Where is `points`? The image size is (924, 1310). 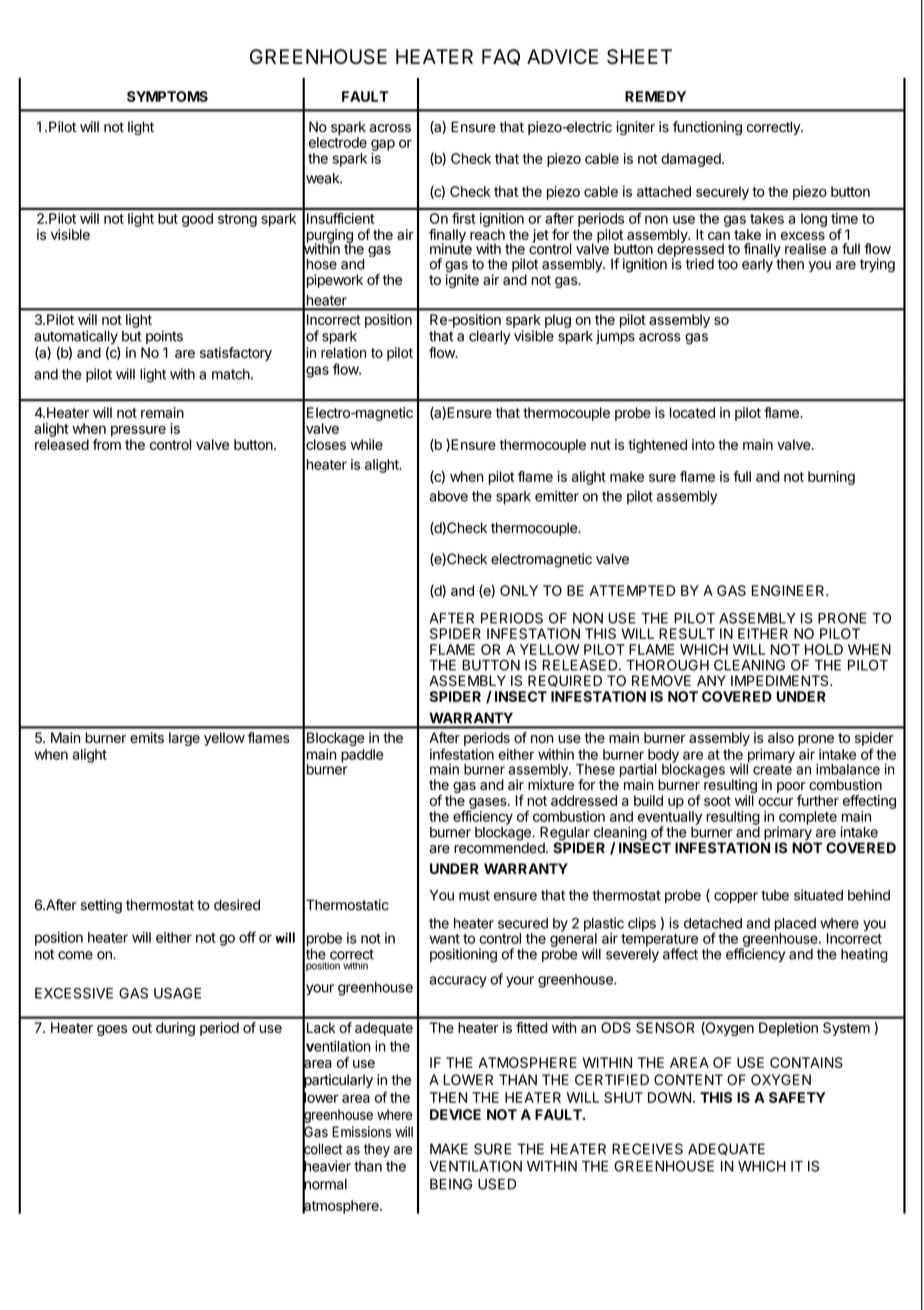 points is located at coordinates (164, 337).
